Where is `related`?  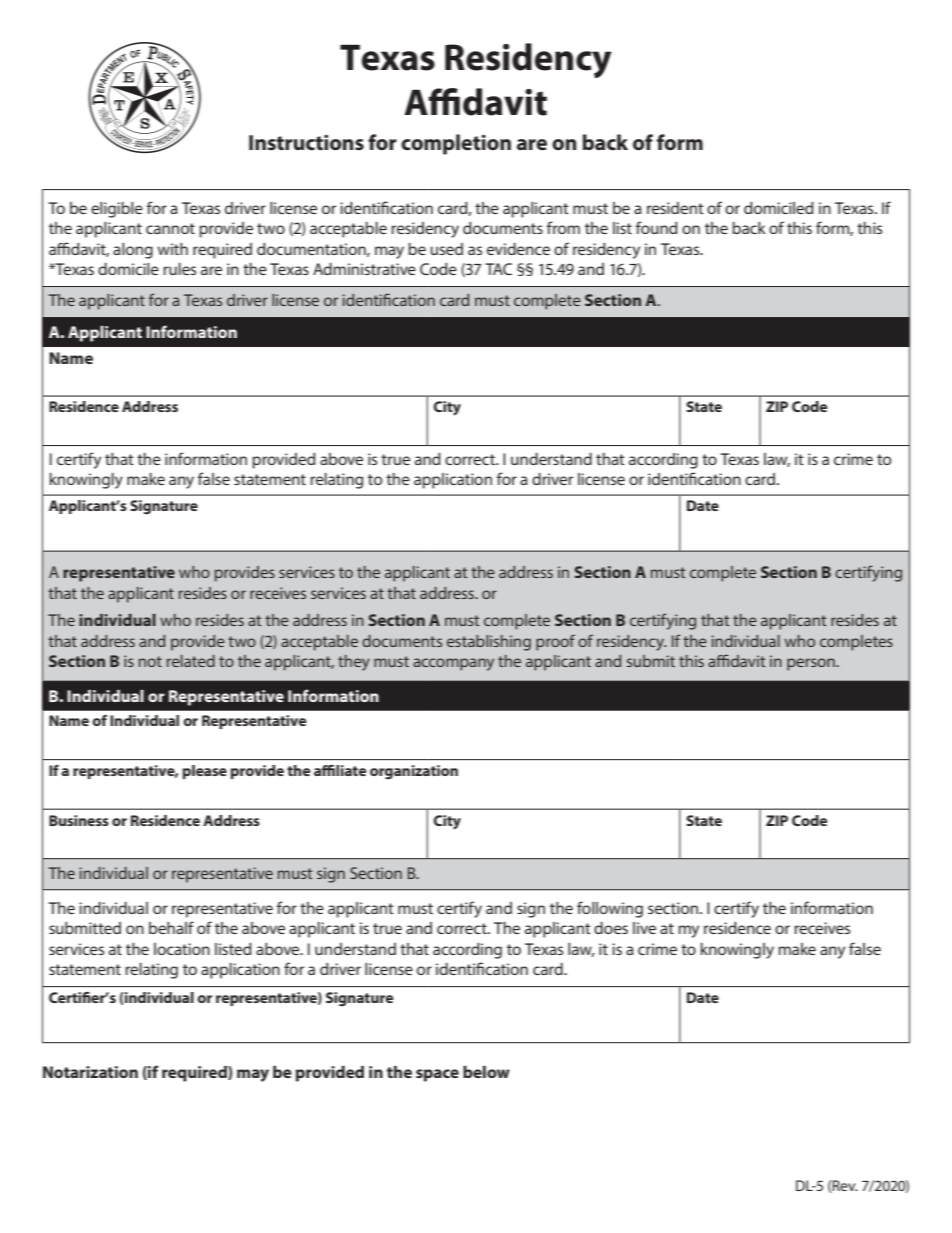
related is located at coordinates (191, 661).
